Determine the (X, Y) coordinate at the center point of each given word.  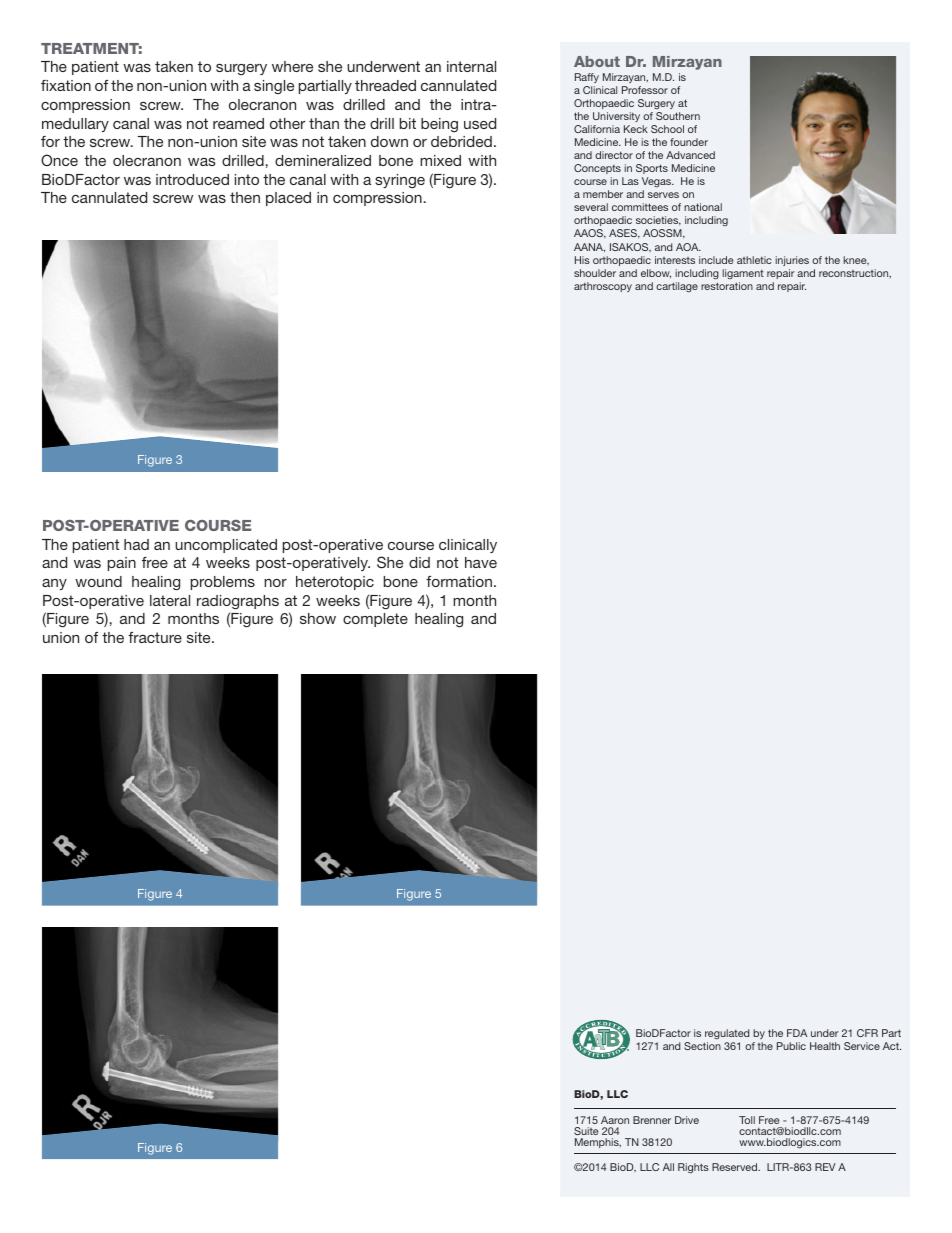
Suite (586, 1131)
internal (471, 66)
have (481, 562)
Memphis (598, 1143)
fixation (66, 85)
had (136, 544)
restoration (727, 286)
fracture (155, 637)
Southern (678, 116)
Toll (747, 1120)
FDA (797, 1033)
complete (375, 620)
